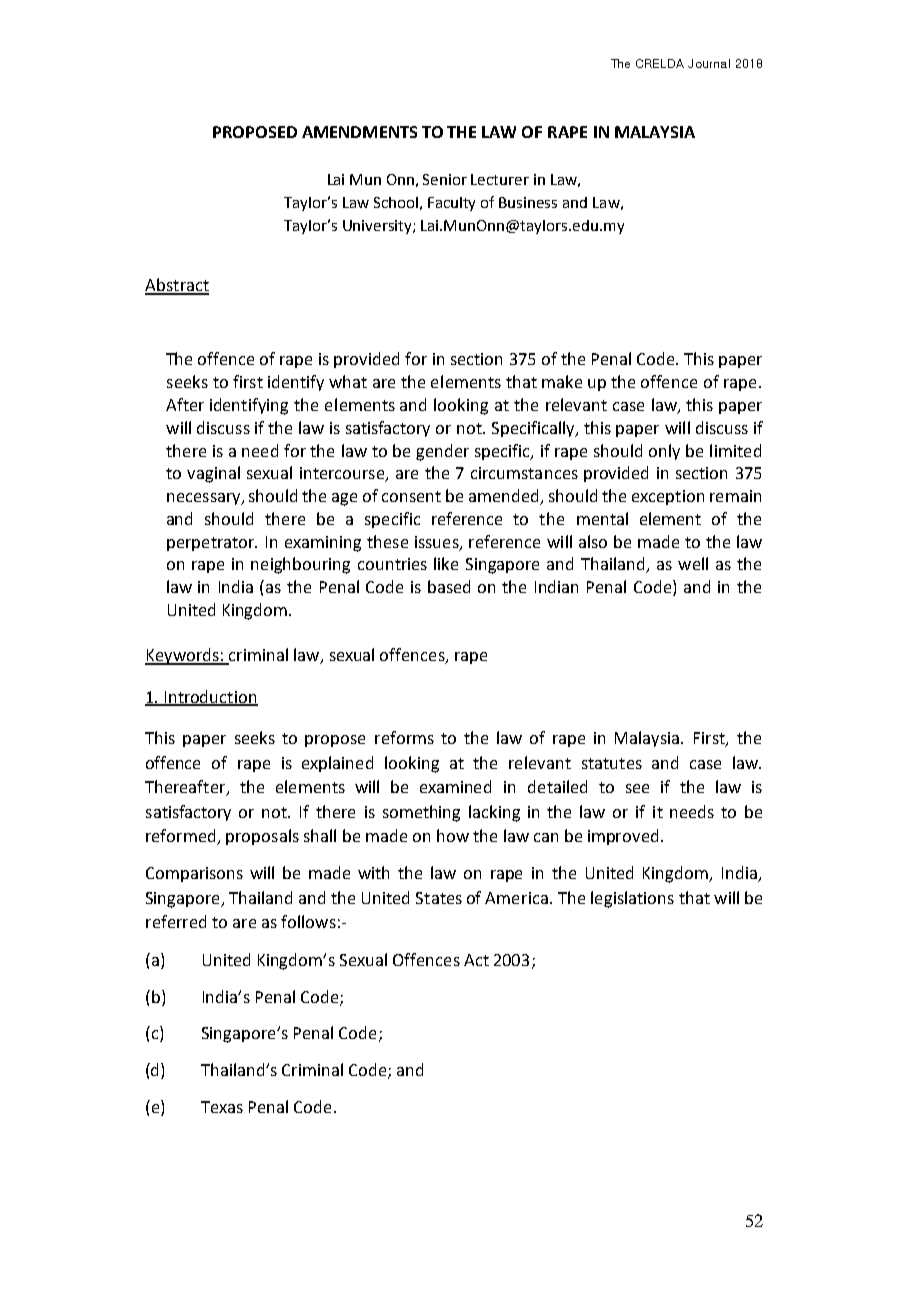 This screenshot has height=1308, width=924. Describe the element at coordinates (439, 898) in the screenshot. I see `States` at that location.
